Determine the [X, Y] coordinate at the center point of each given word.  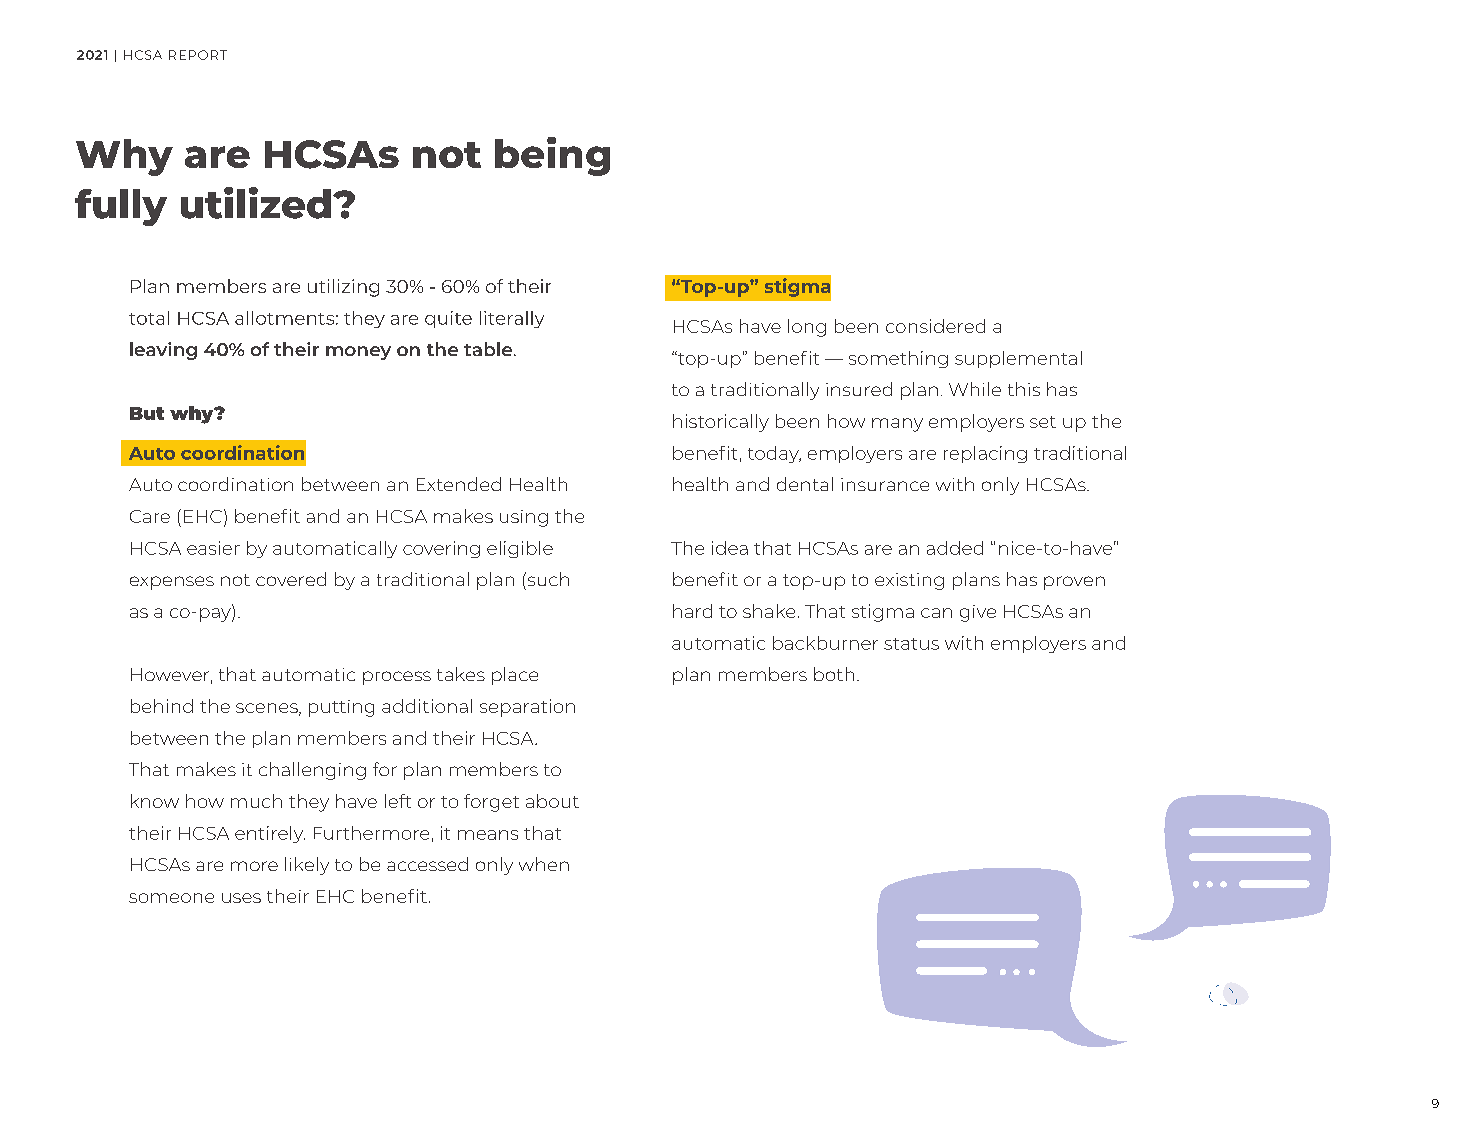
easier [213, 548]
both [834, 674]
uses [241, 898]
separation [527, 708]
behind [162, 706]
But [147, 413]
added [955, 548]
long [807, 328]
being [552, 156]
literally [512, 319]
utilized [256, 203]
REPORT [198, 55]
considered [935, 326]
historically [721, 423]
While [975, 389]
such [547, 579]
